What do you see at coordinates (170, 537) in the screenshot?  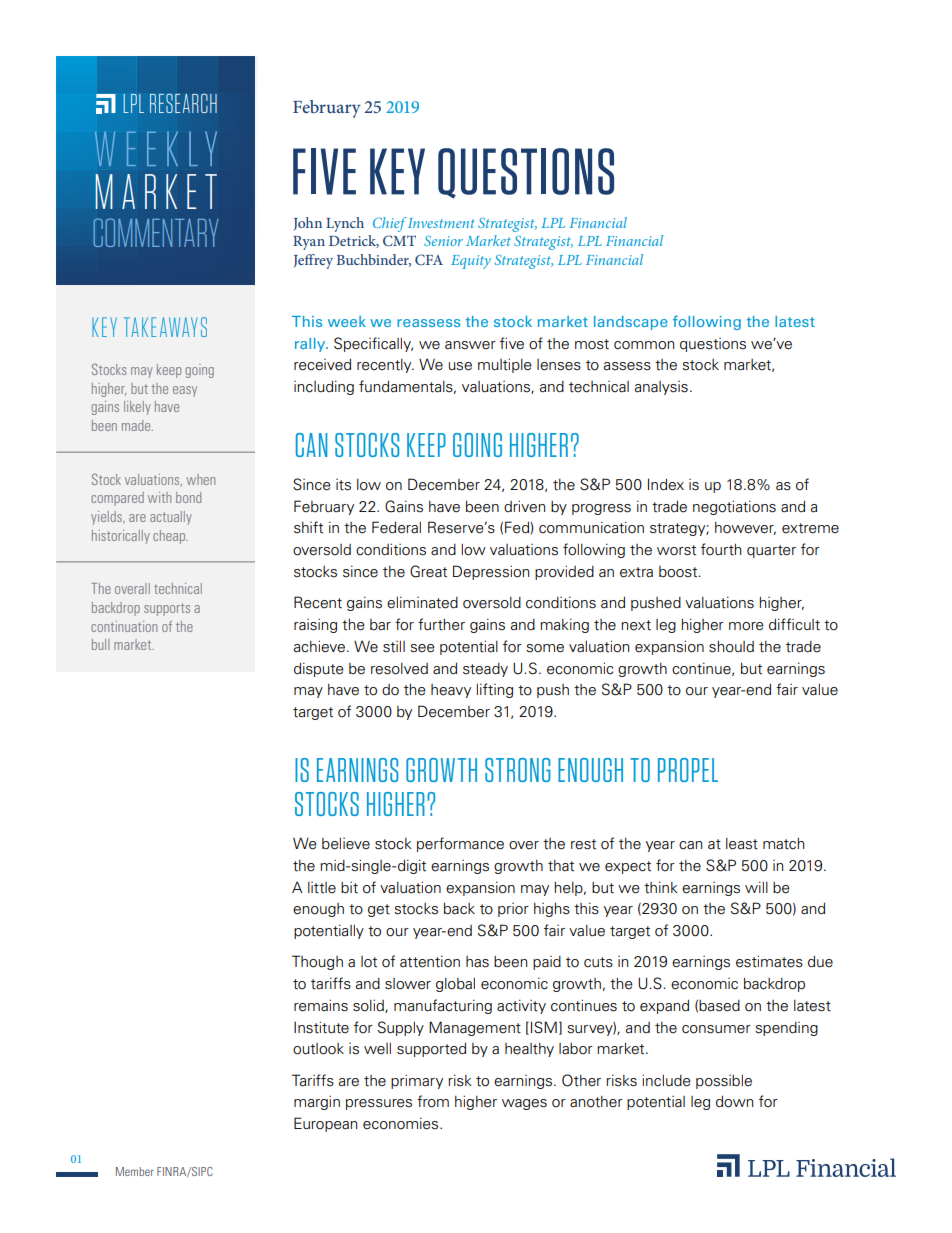 I see `cheap` at bounding box center [170, 537].
